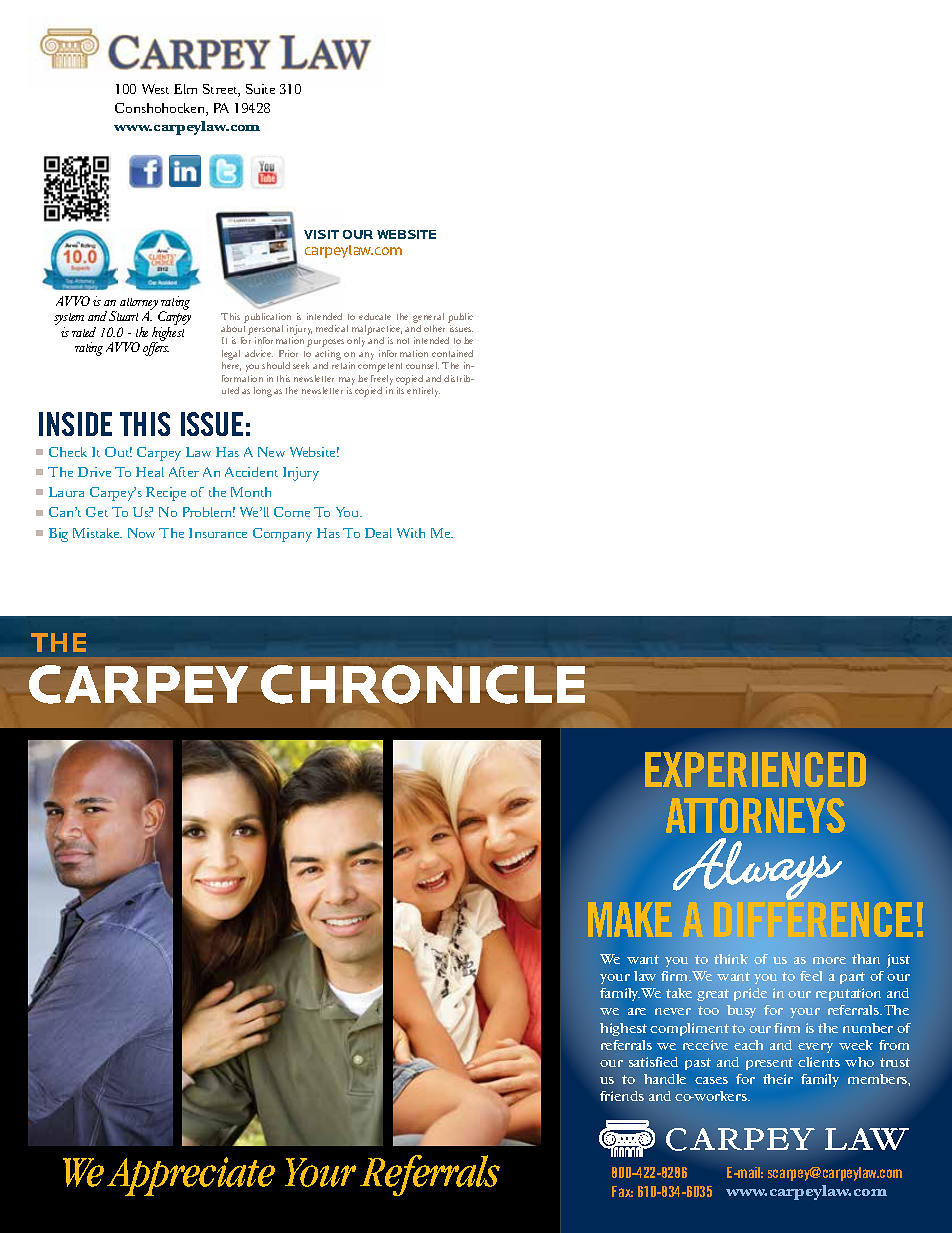 This screenshot has height=1233, width=952. What do you see at coordinates (191, 1176) in the screenshot?
I see `Appreciate` at bounding box center [191, 1176].
